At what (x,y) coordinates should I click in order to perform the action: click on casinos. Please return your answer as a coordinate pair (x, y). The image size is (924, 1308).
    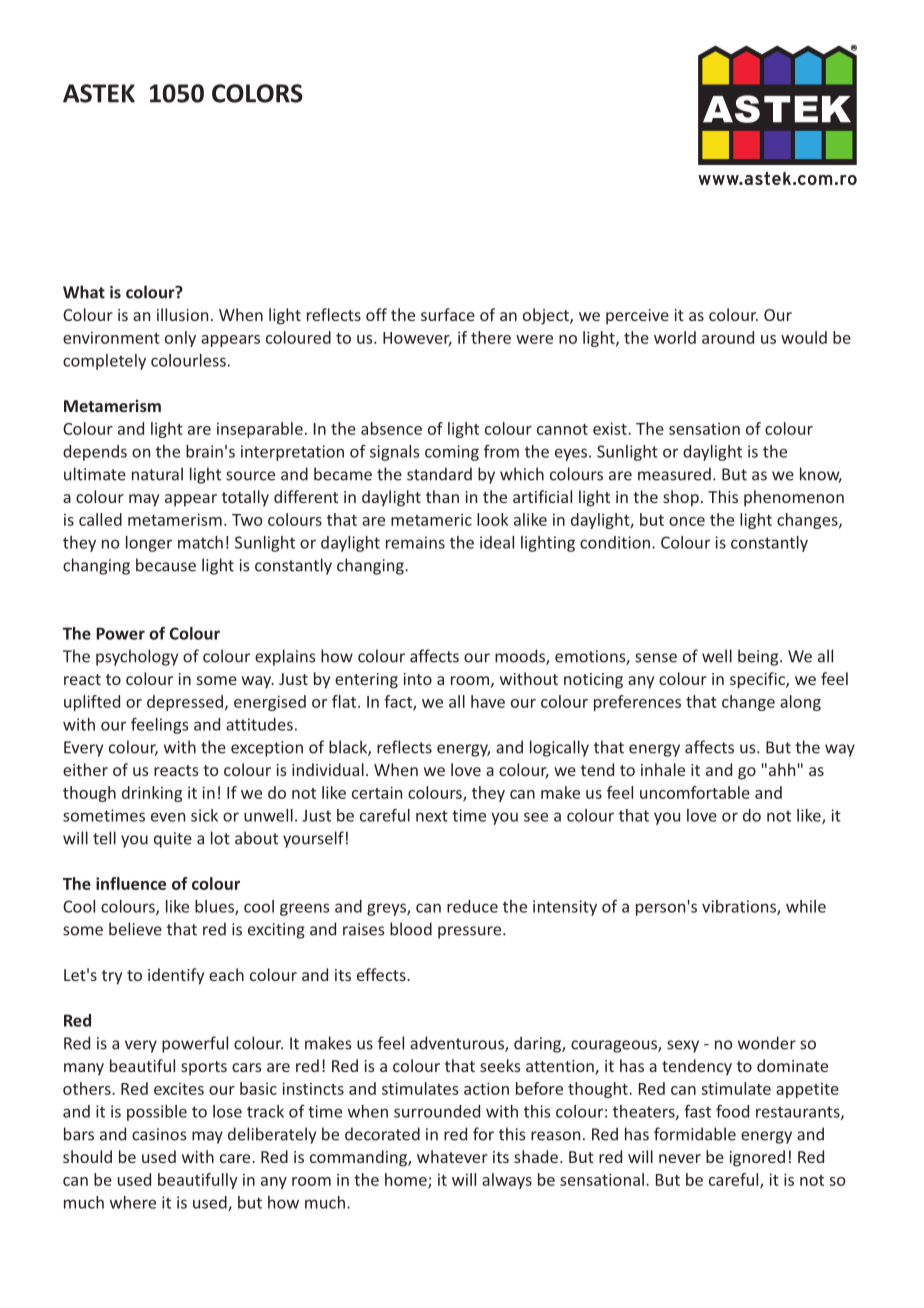
    Looking at the image, I should click on (159, 1134).
